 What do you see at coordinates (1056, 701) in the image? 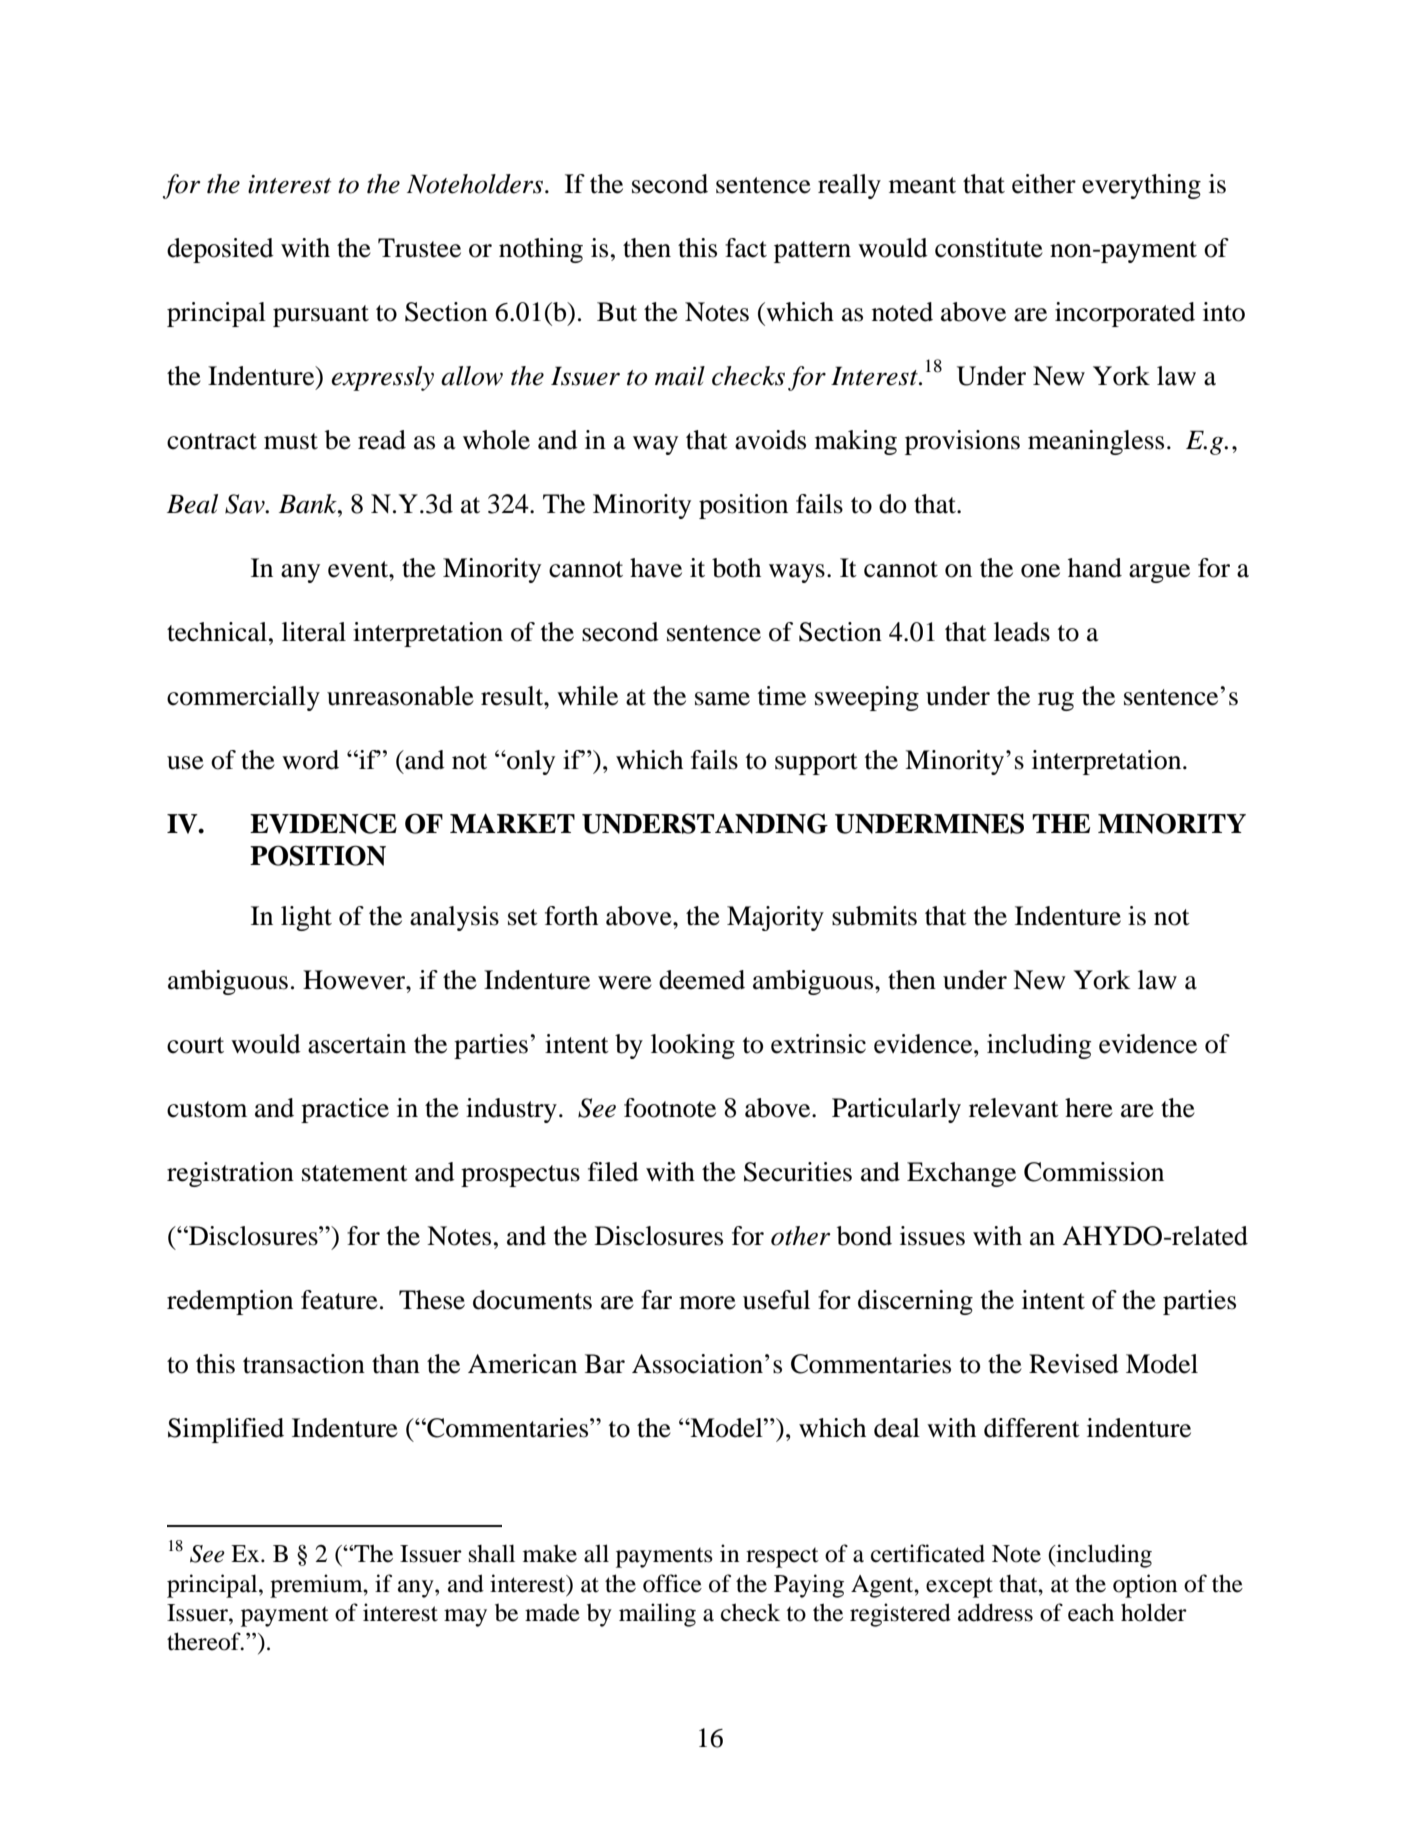
I see `rug` at bounding box center [1056, 701].
